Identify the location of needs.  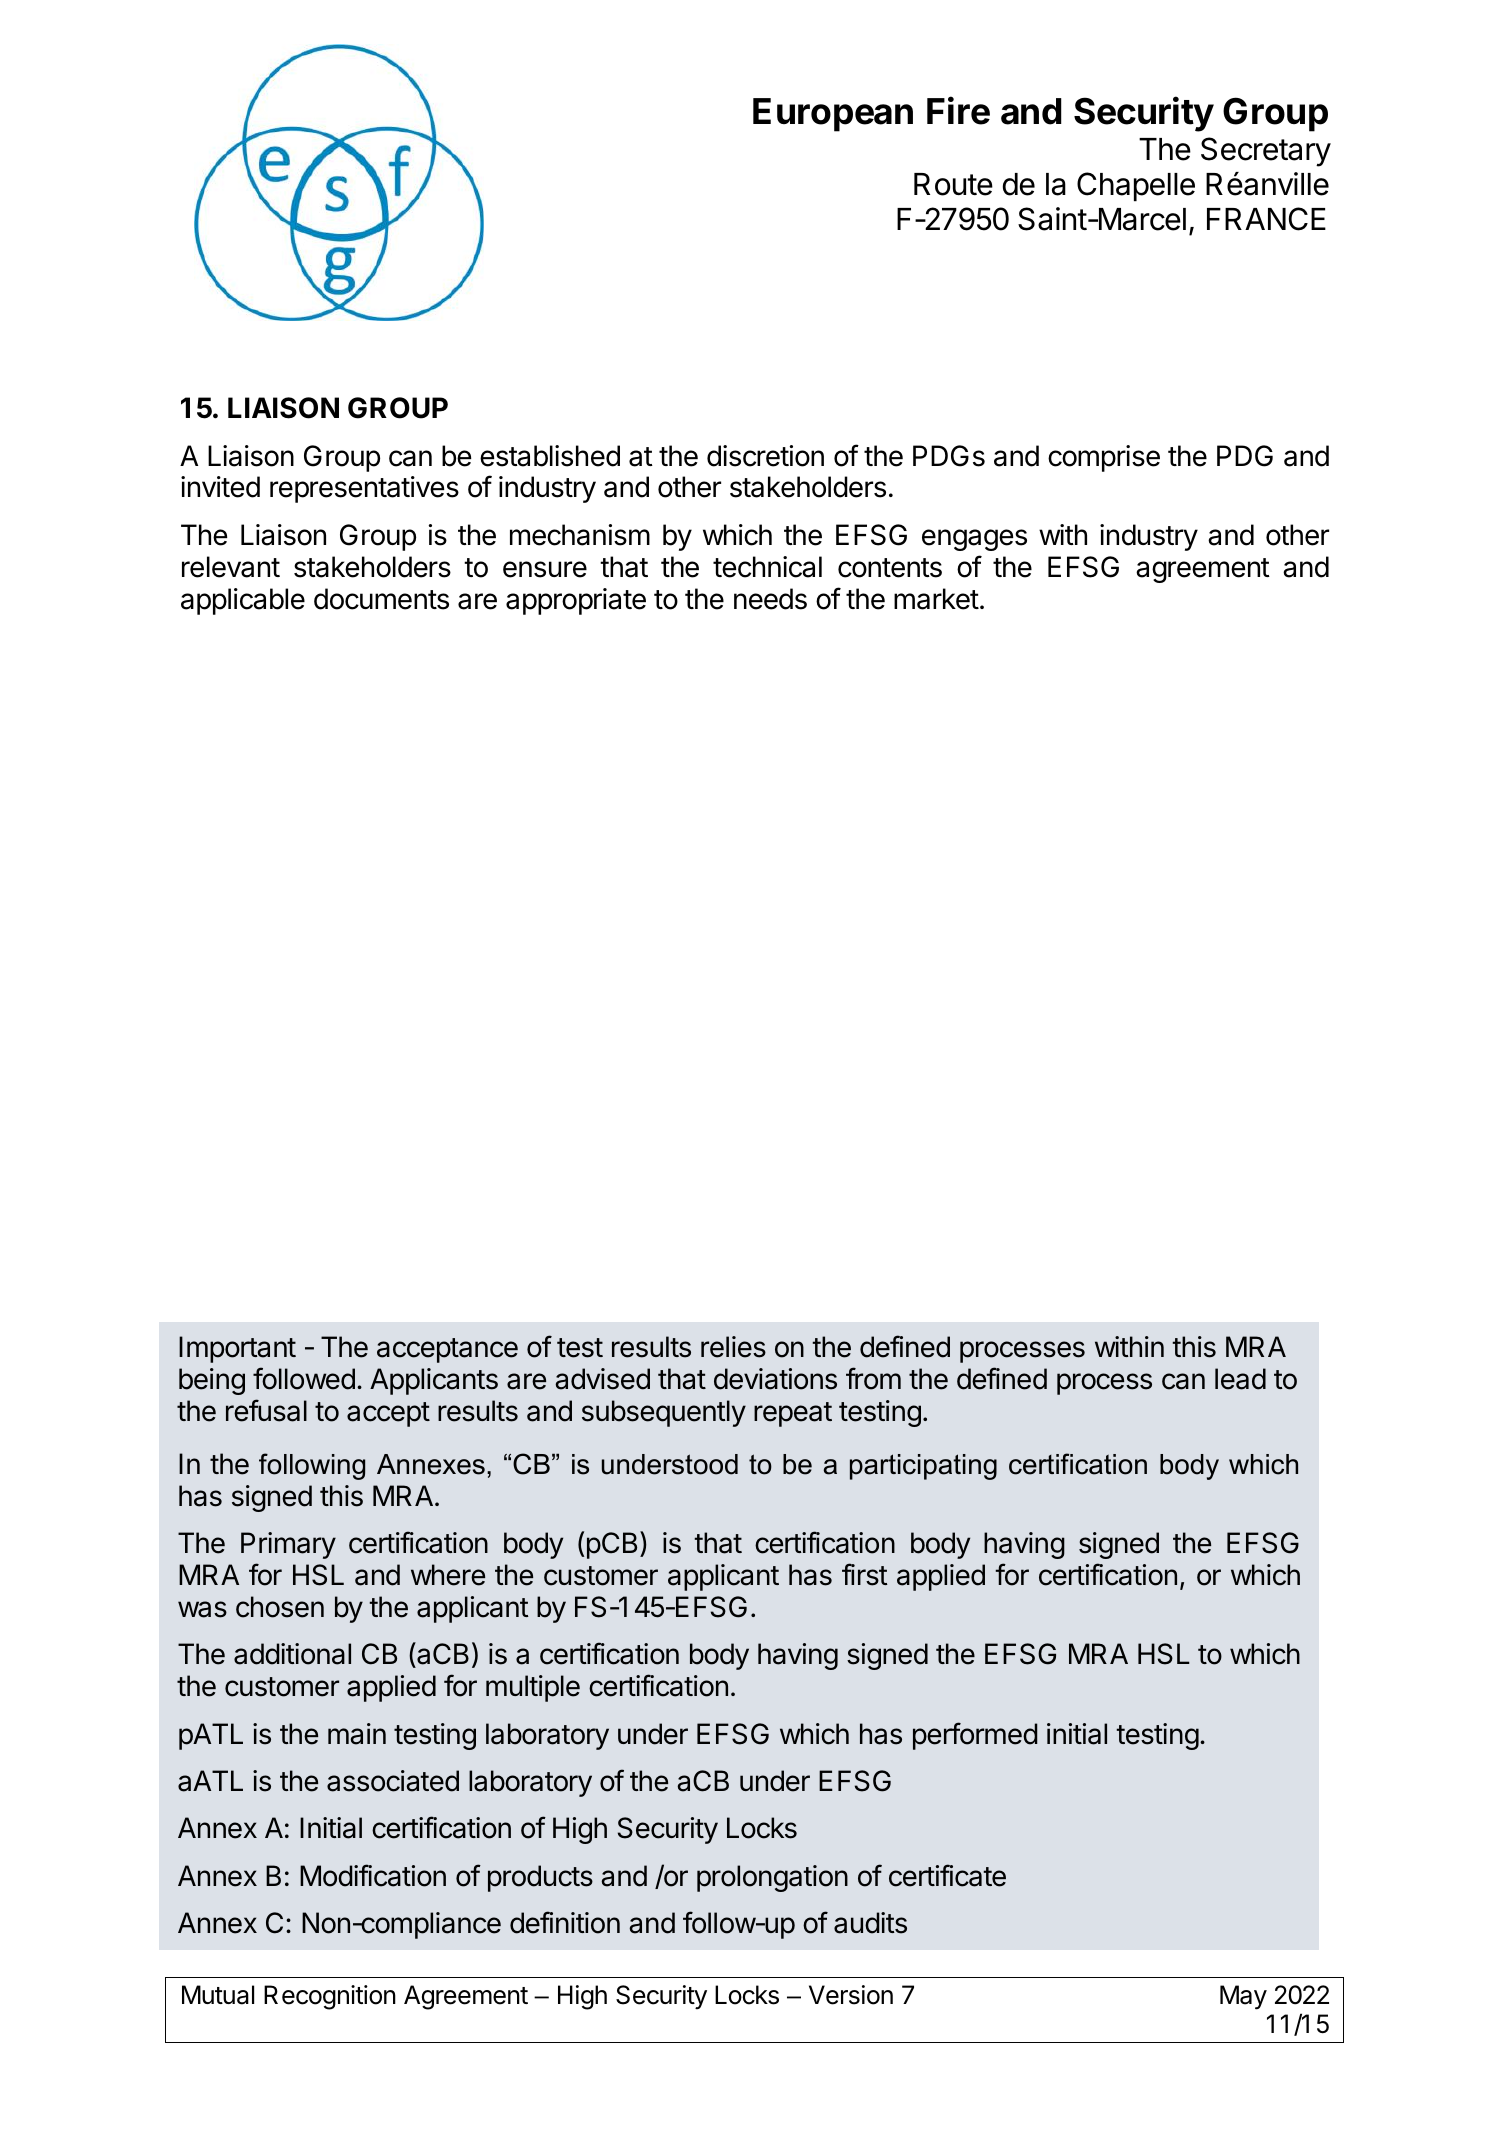
(770, 599).
